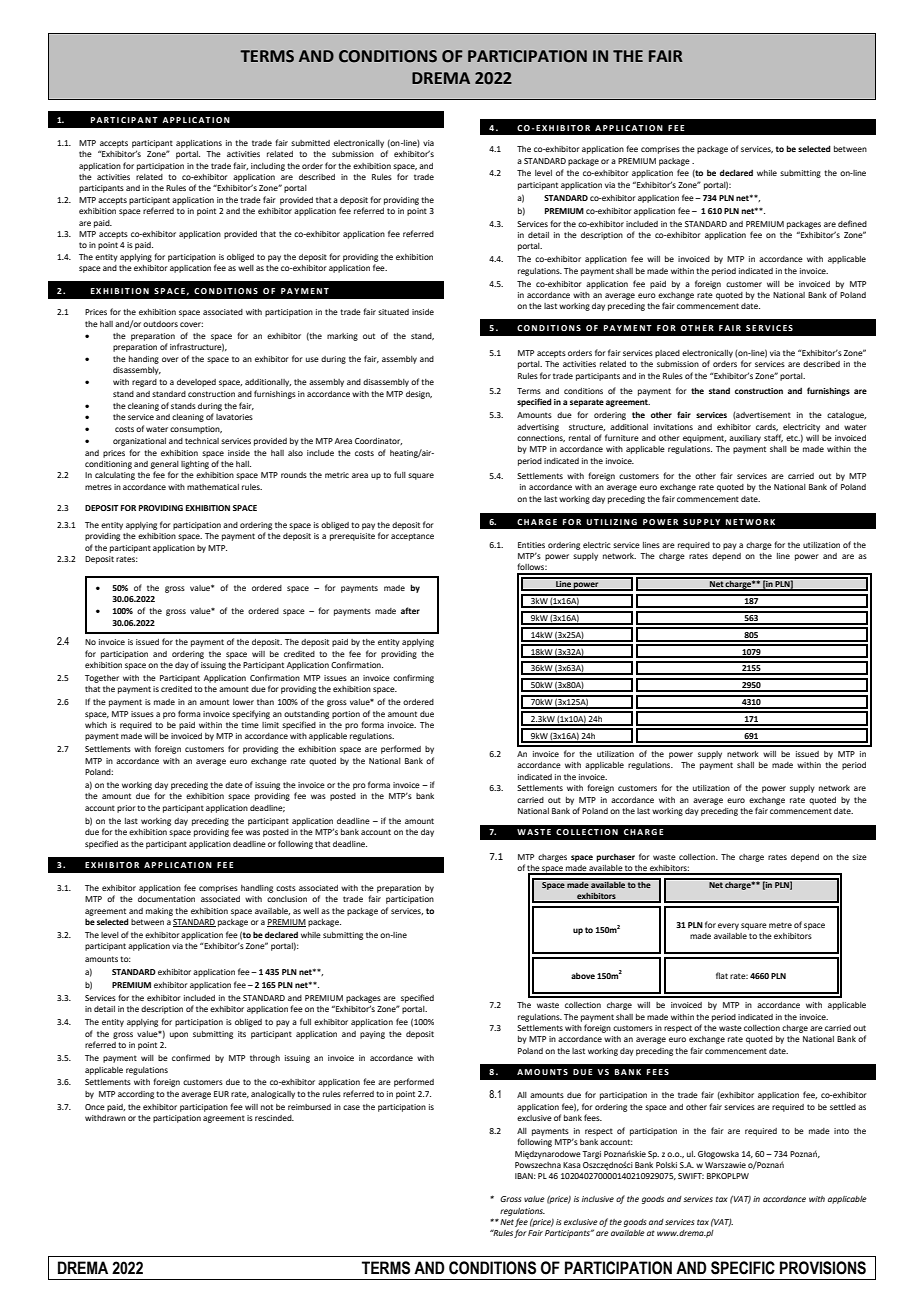 The height and width of the screenshot is (1308, 924). What do you see at coordinates (859, 857) in the screenshot?
I see `size` at bounding box center [859, 857].
